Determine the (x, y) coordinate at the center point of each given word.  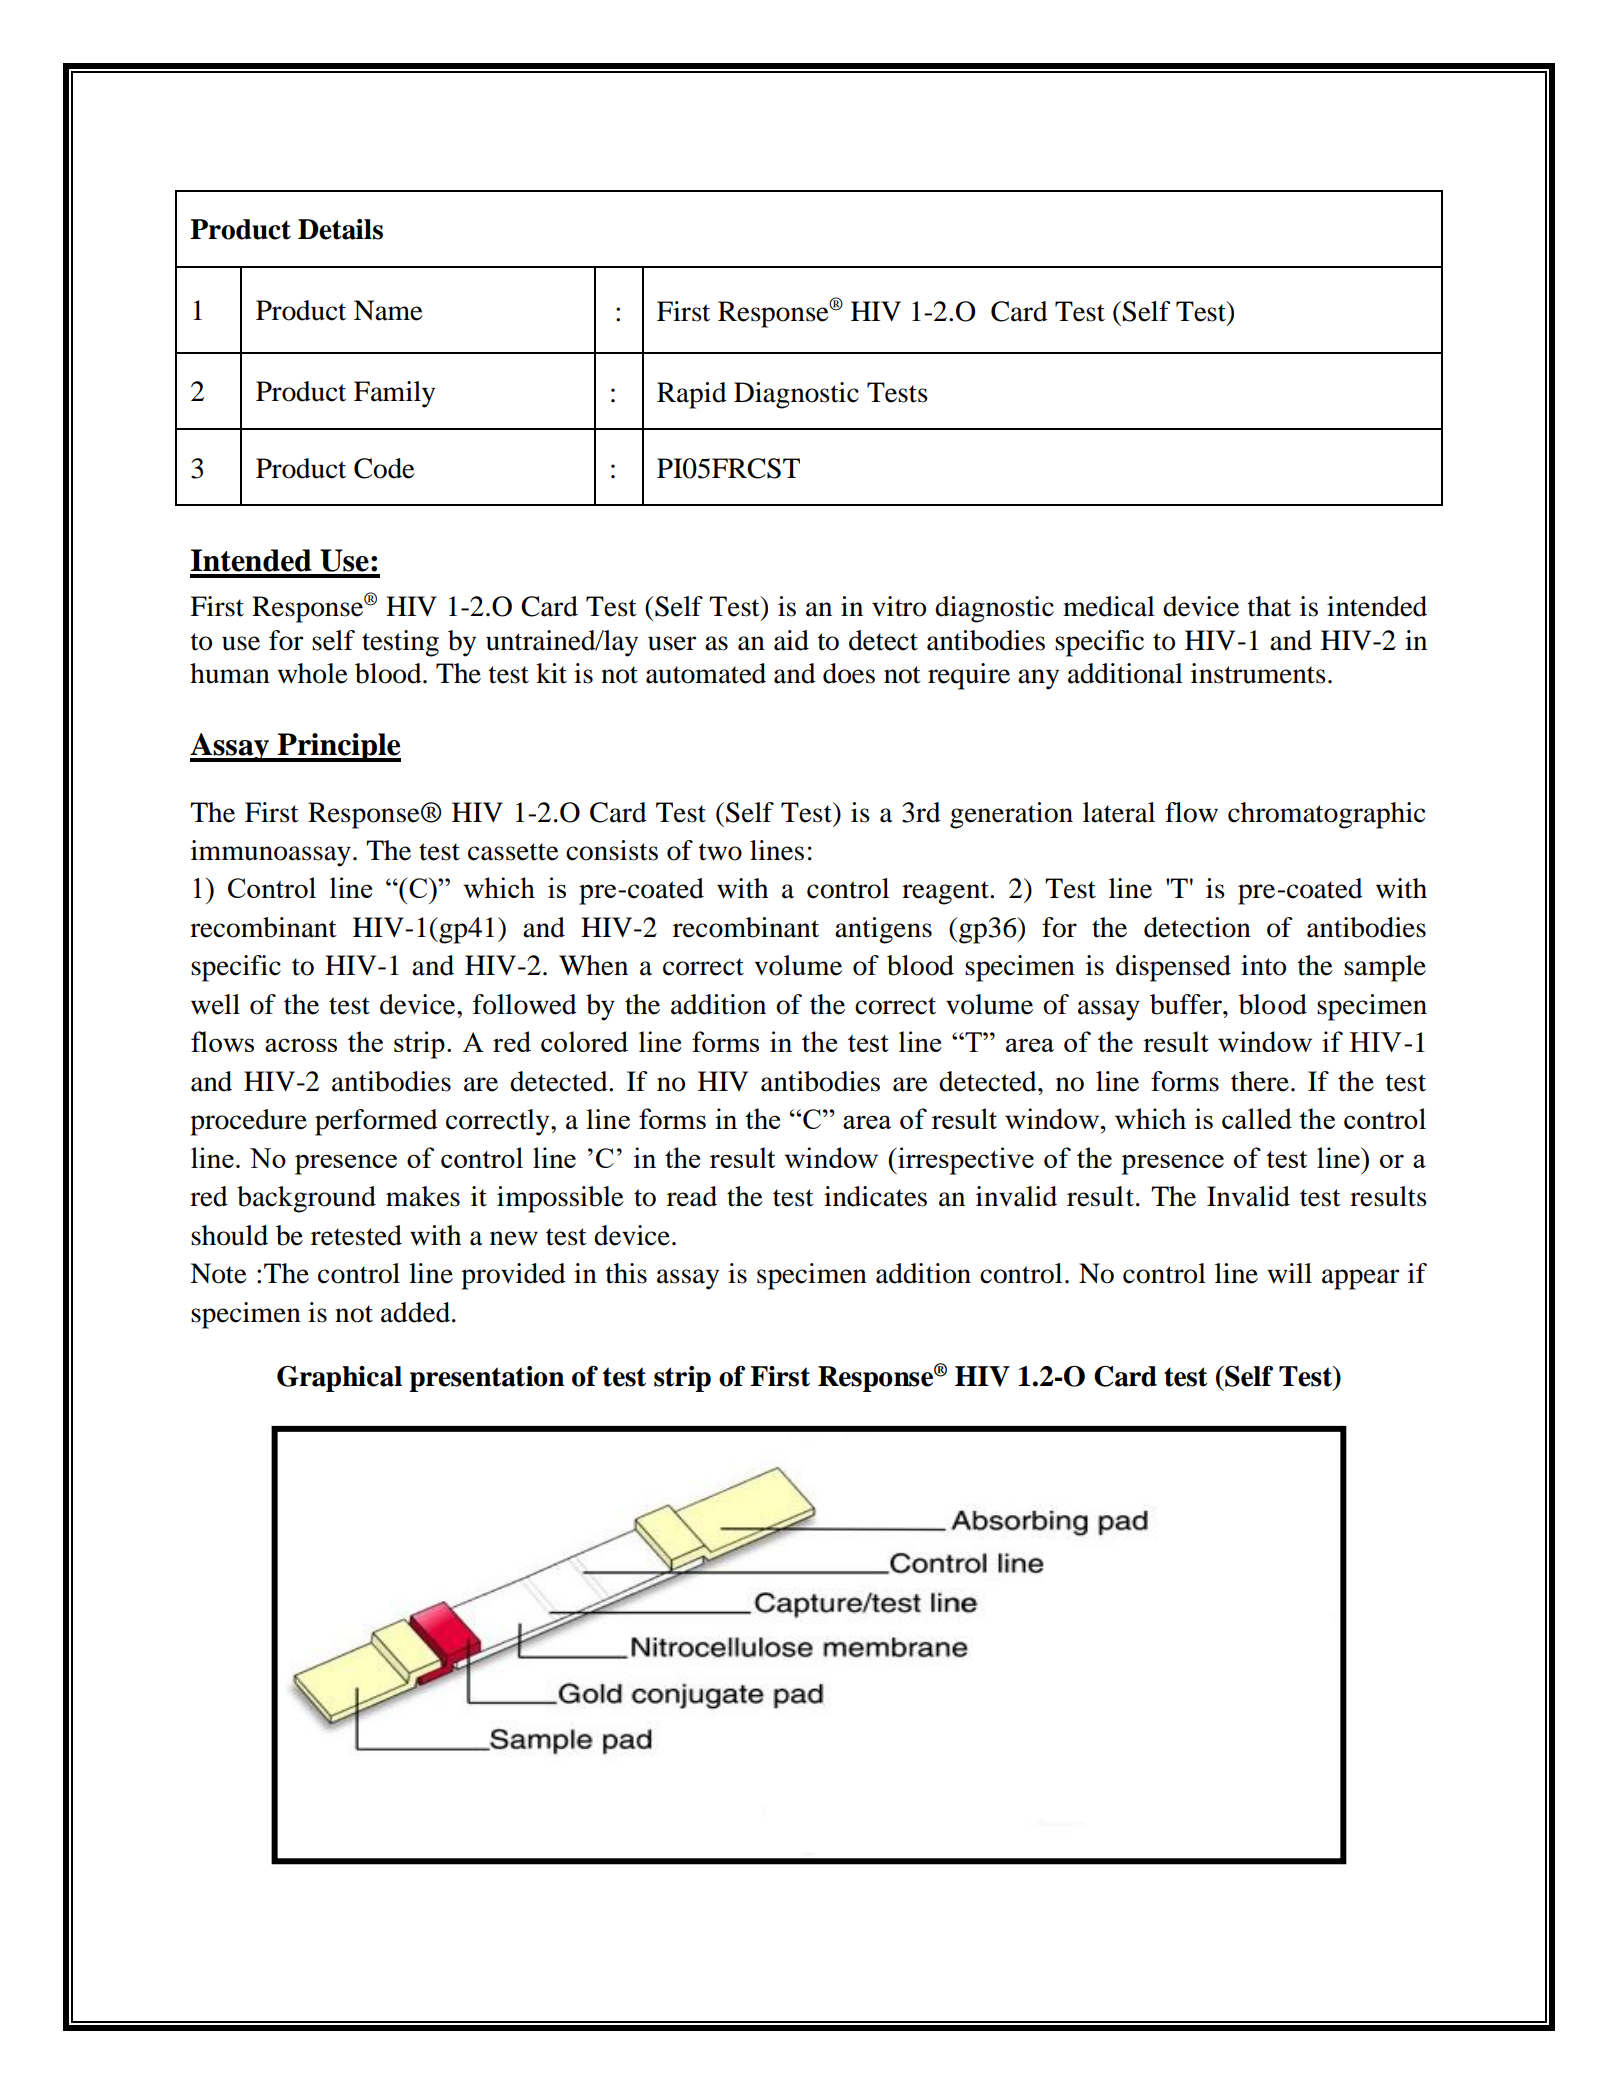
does (849, 673)
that (1269, 606)
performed (376, 1122)
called (1257, 1118)
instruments (1258, 673)
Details (340, 229)
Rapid (692, 395)
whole (312, 673)
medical (1109, 606)
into (1263, 965)
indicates (875, 1196)
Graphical (339, 1379)
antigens (883, 930)
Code (384, 468)
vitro (899, 606)
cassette (513, 852)
